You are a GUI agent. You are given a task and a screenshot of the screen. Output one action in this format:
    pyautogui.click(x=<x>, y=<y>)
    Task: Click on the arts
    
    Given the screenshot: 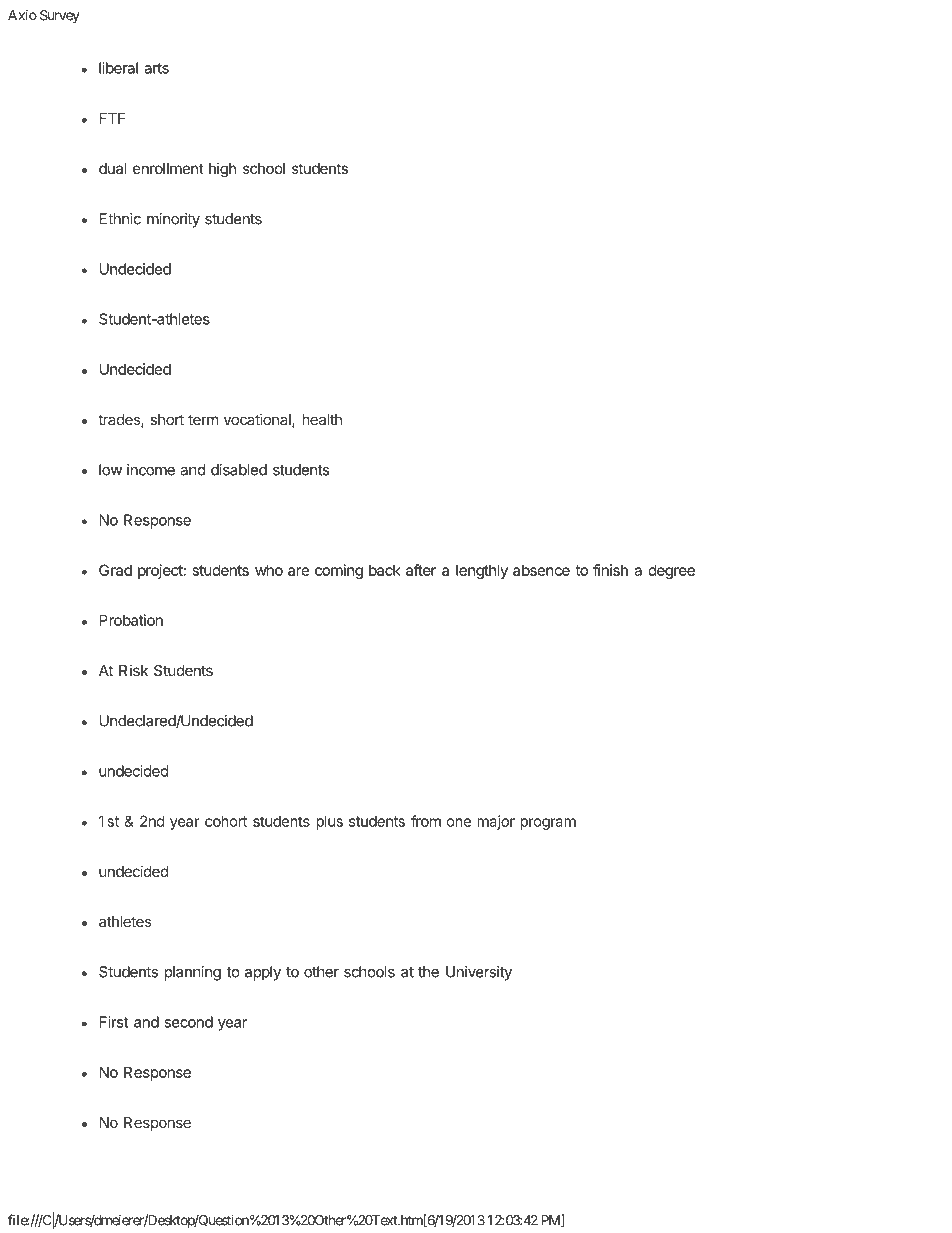 What is the action you would take?
    pyautogui.click(x=156, y=68)
